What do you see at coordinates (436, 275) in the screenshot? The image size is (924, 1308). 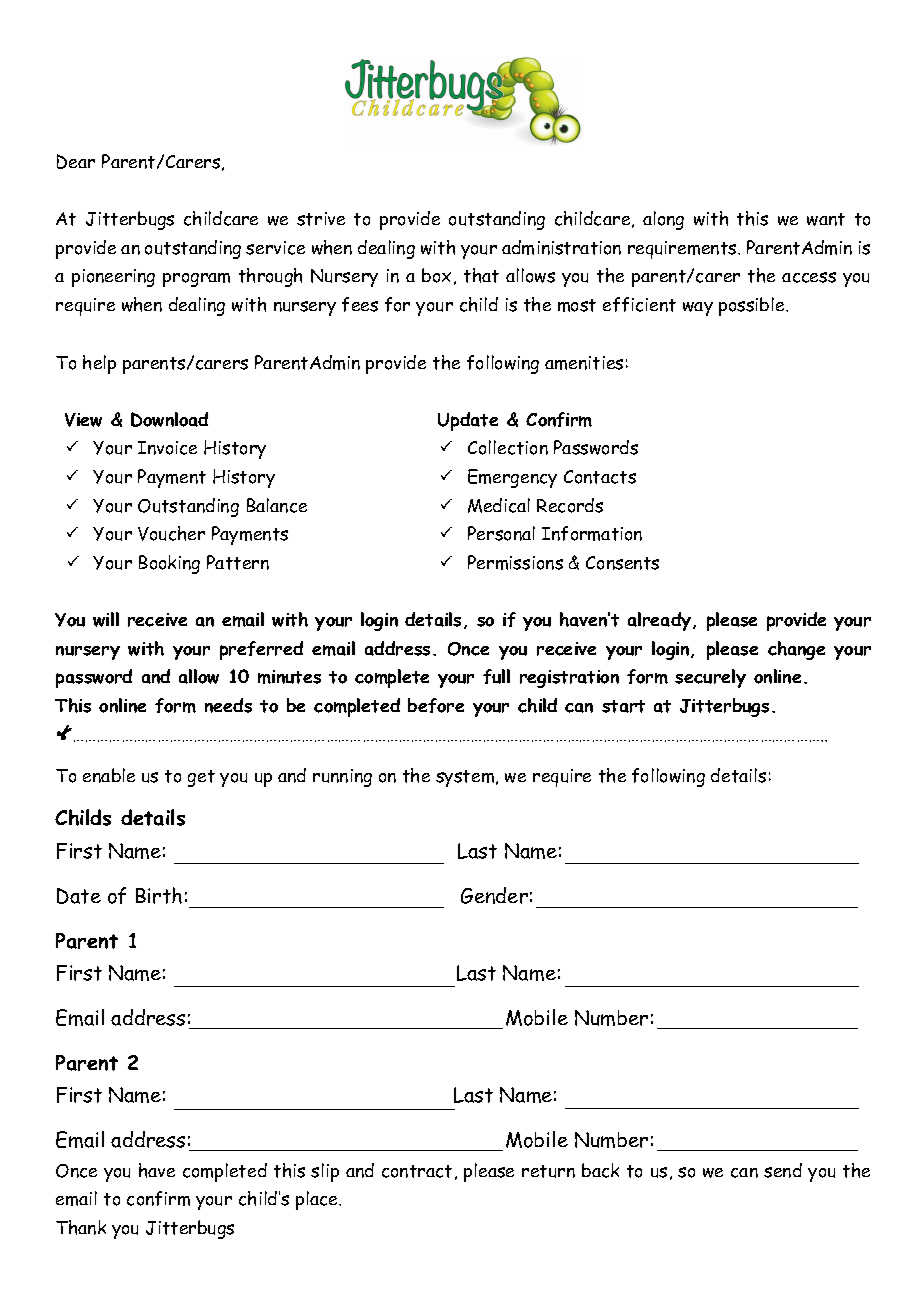 I see `box` at bounding box center [436, 275].
